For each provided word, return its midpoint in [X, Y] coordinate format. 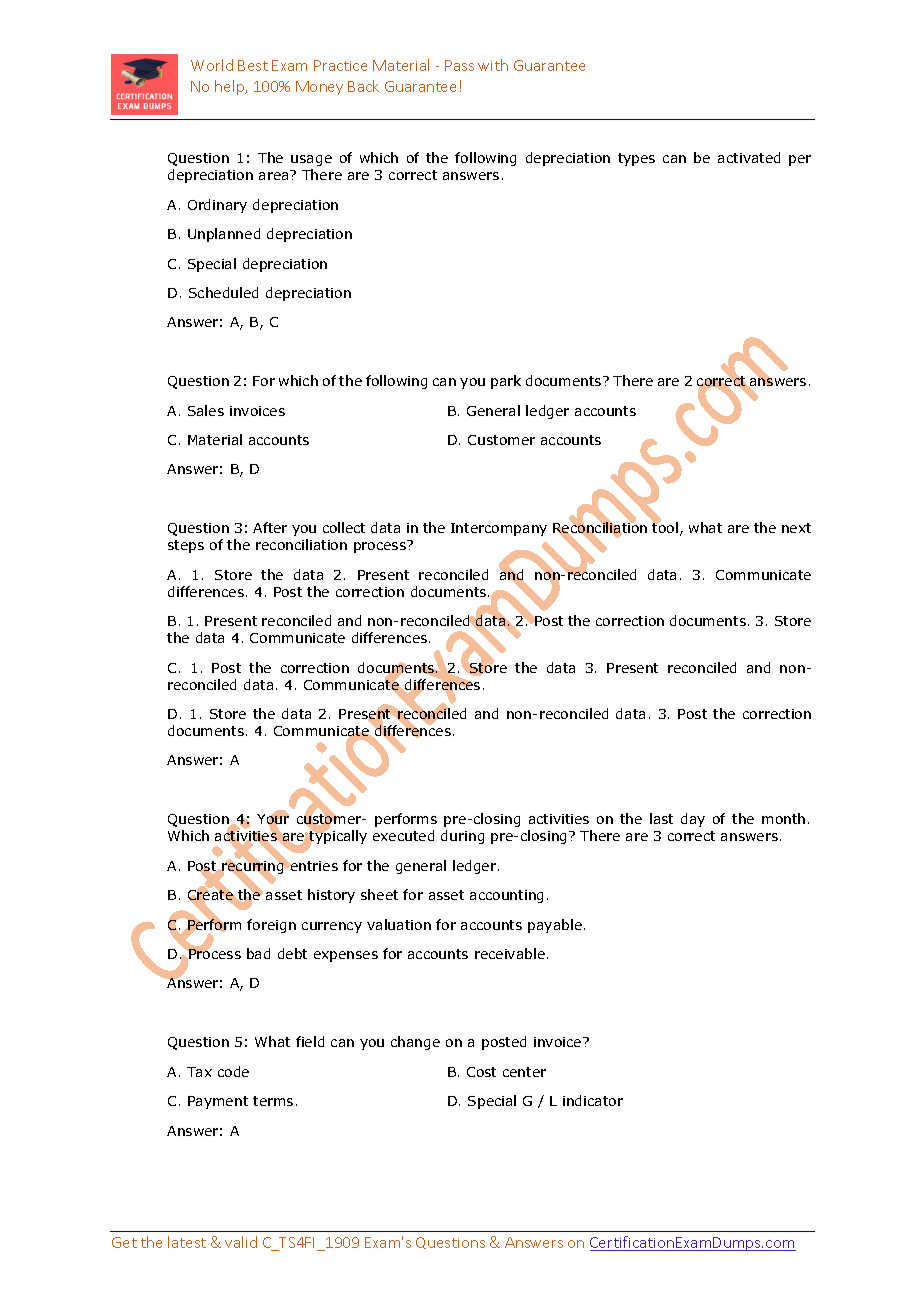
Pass [459, 65]
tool [666, 528]
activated [749, 157]
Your [273, 820]
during [462, 837]
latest [187, 1242]
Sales [206, 410]
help [231, 87]
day [693, 820]
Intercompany [499, 529]
